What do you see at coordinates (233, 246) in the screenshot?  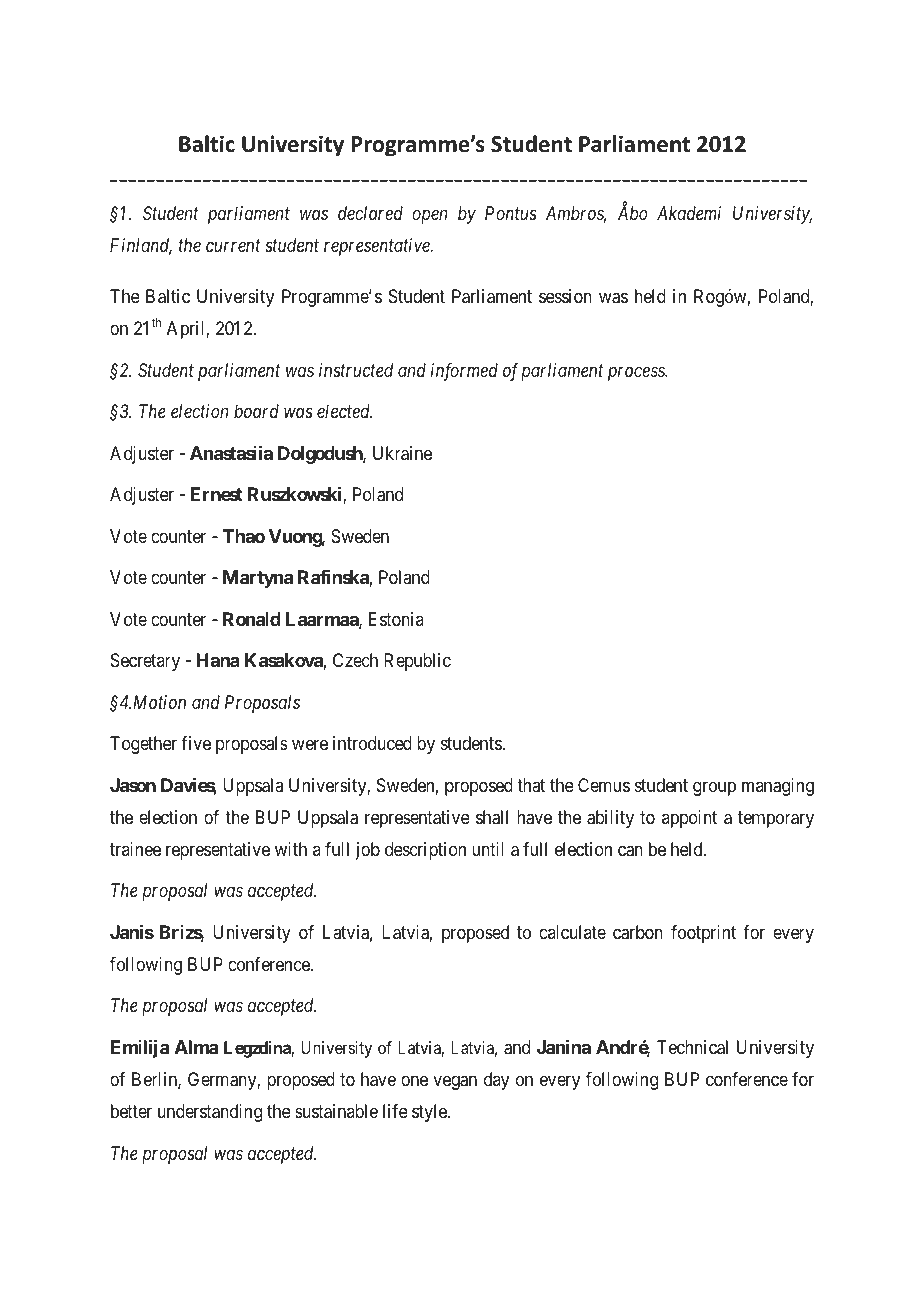 I see `current` at bounding box center [233, 246].
